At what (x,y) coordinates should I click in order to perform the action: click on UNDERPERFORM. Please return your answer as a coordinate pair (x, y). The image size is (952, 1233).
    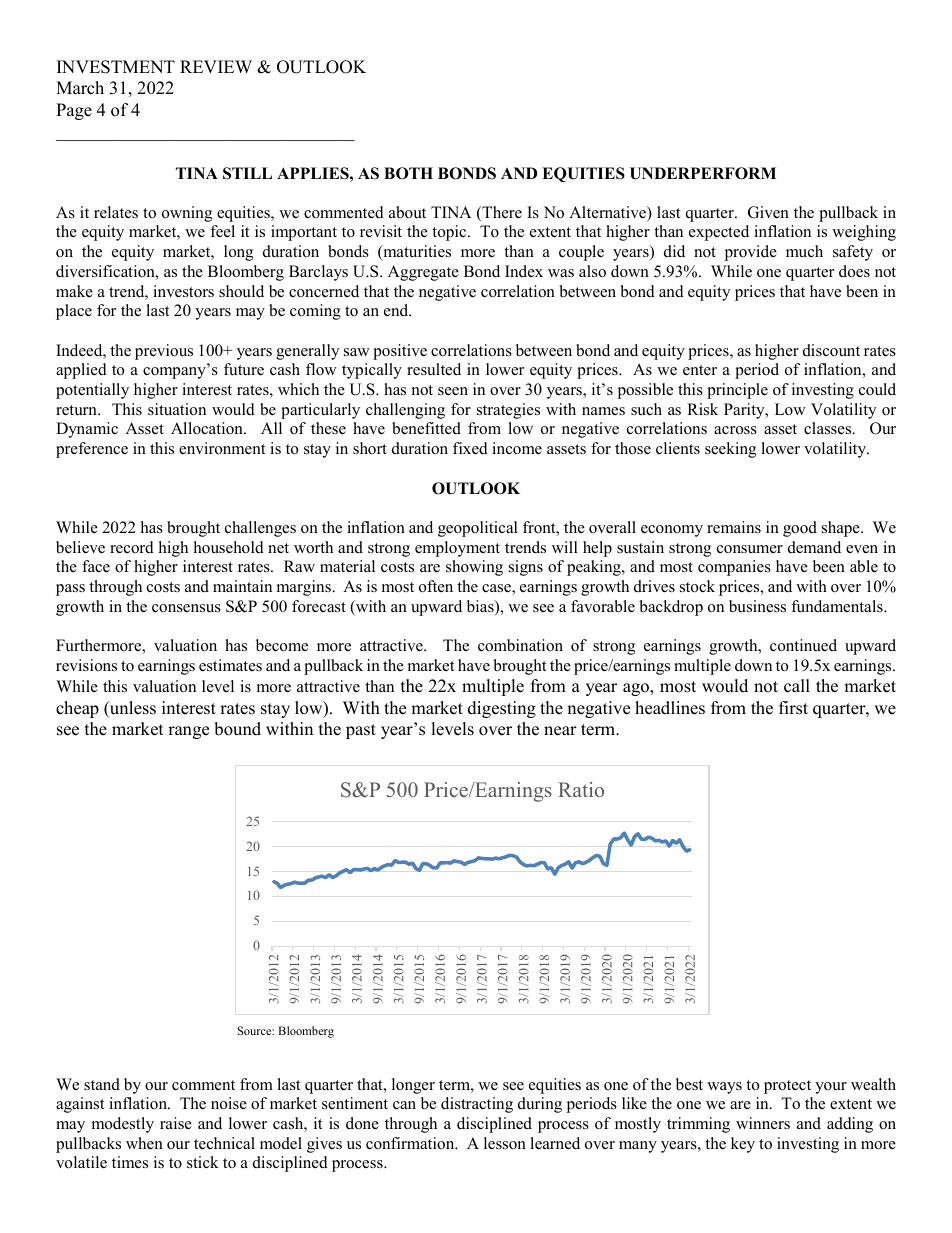
    Looking at the image, I should click on (703, 173).
